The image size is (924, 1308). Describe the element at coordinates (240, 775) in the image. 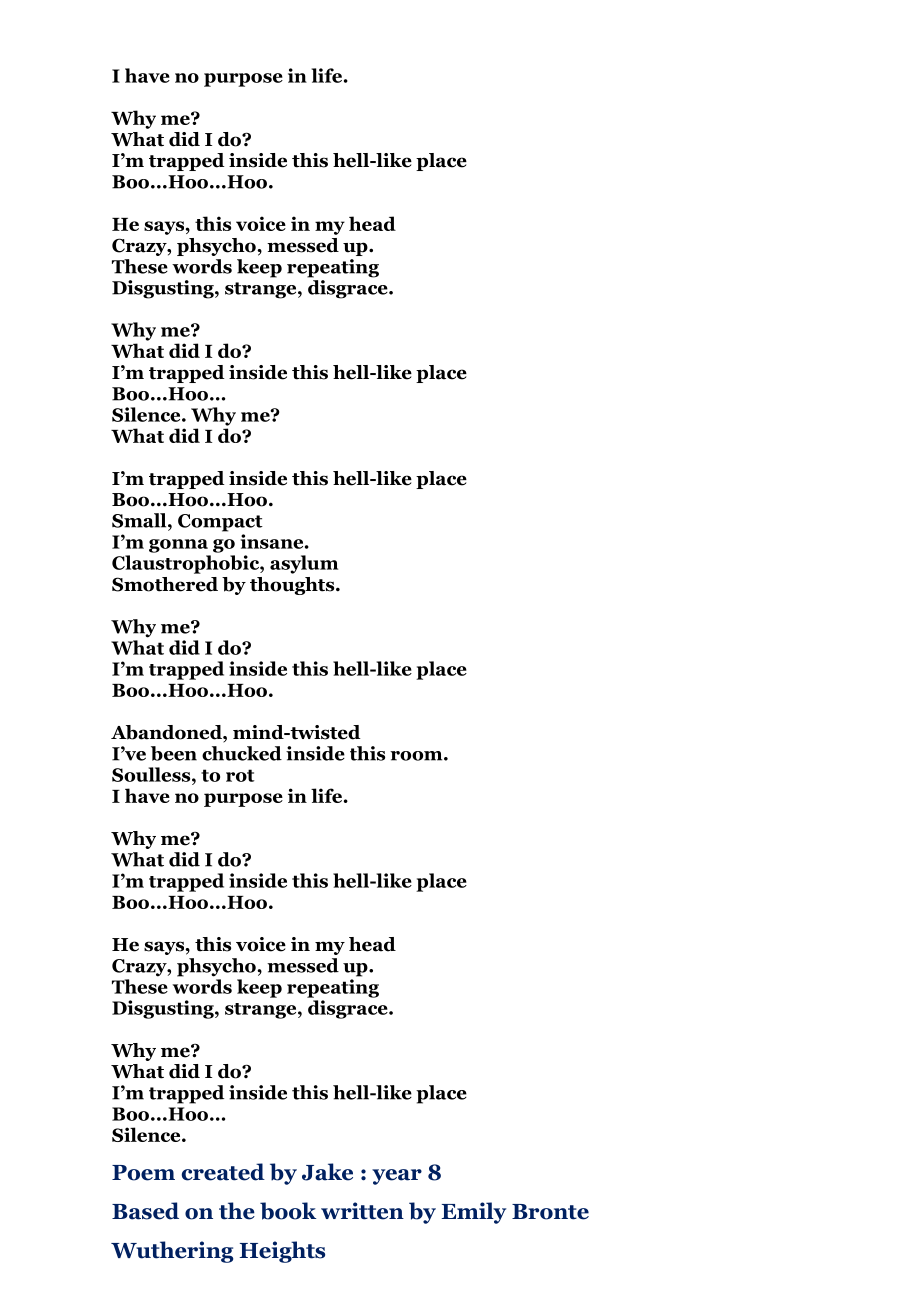

I see `rot` at that location.
